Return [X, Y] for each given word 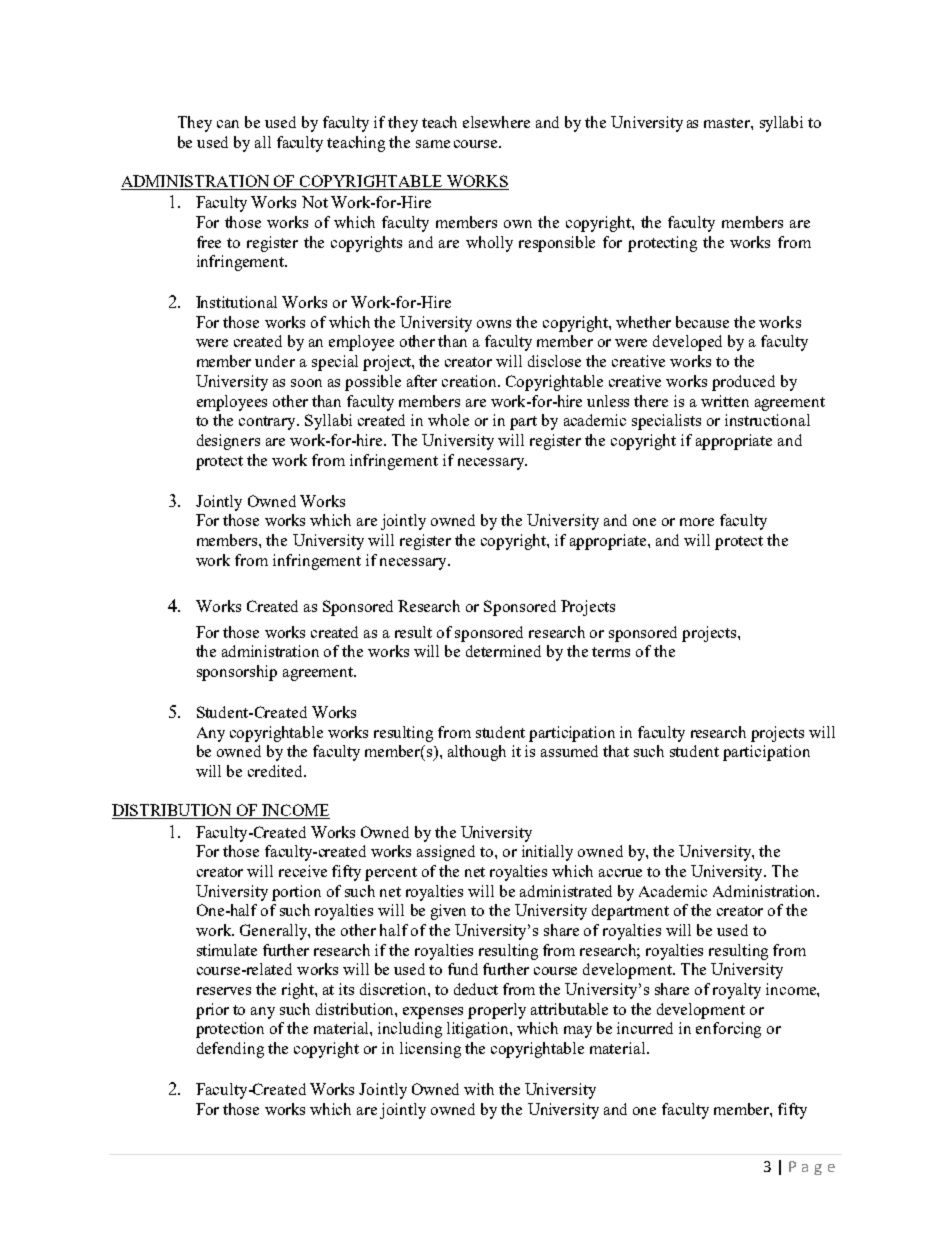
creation [471, 381]
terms [611, 652]
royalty [737, 991]
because [702, 322]
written [725, 401]
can [228, 124]
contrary [268, 423]
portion [296, 893]
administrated [566, 891]
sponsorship [237, 673]
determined [503, 651]
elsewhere [496, 122]
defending [230, 1050]
